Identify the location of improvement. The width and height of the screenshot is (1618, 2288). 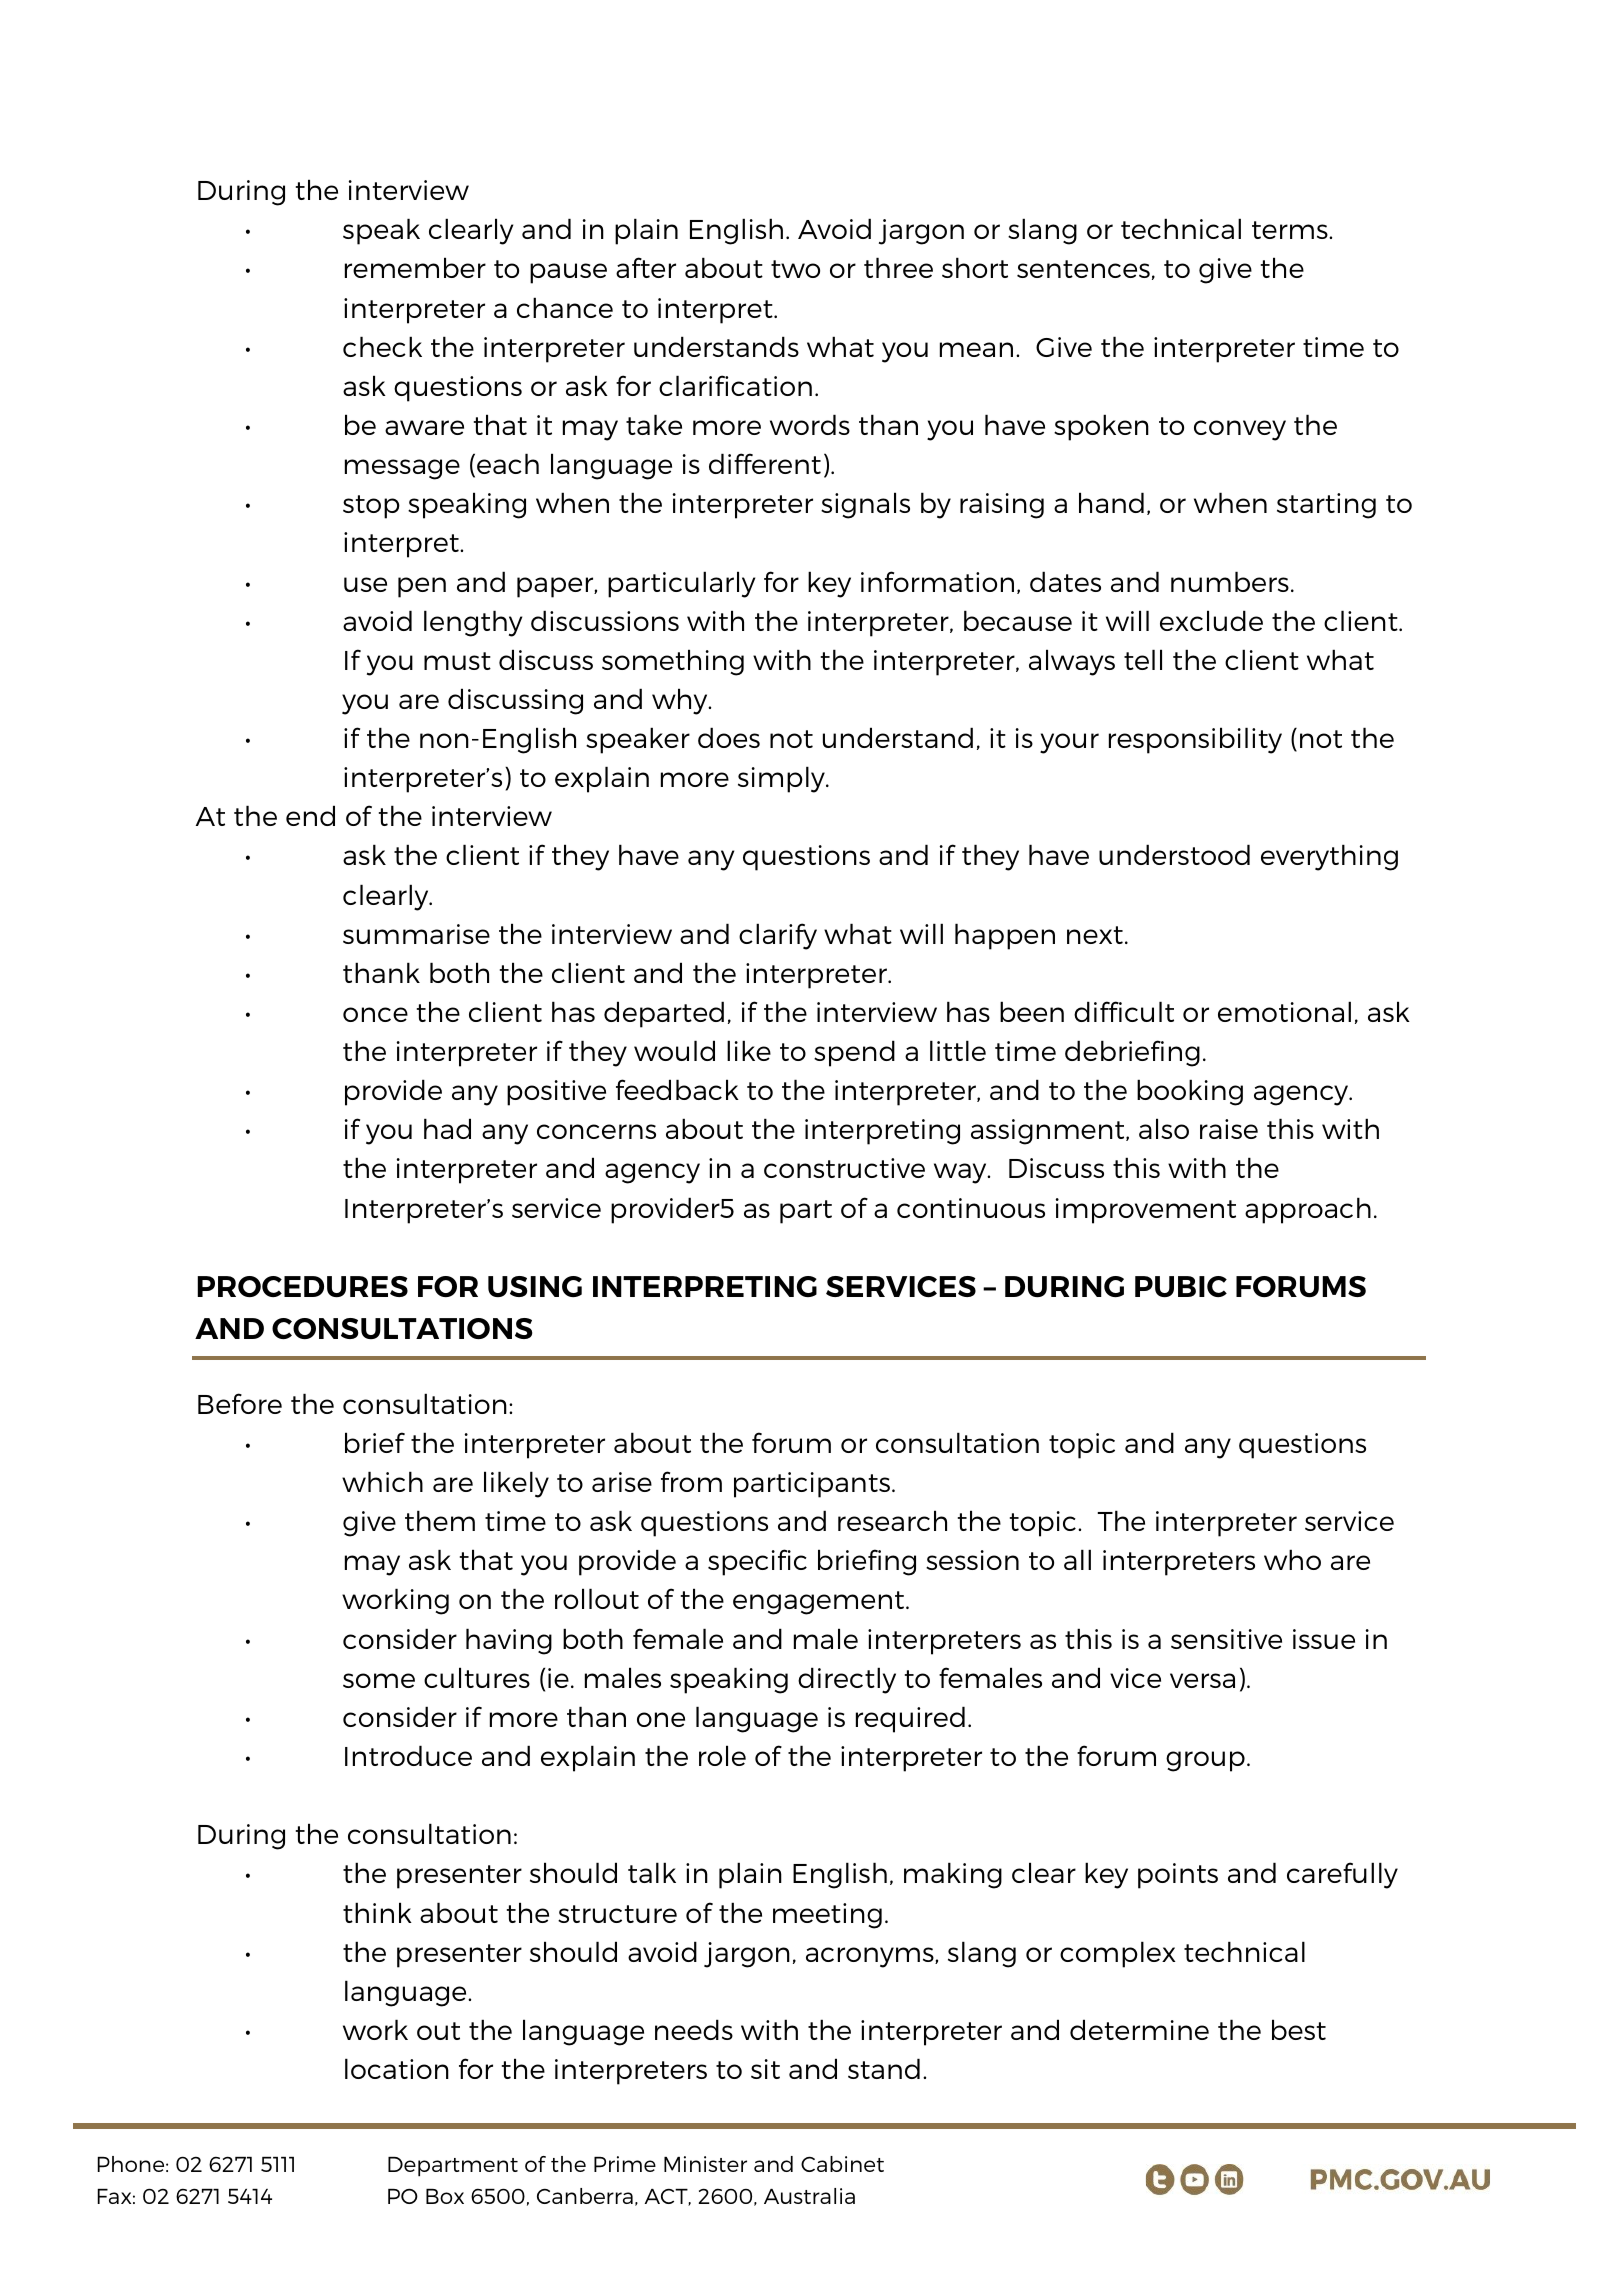
(1146, 1211).
